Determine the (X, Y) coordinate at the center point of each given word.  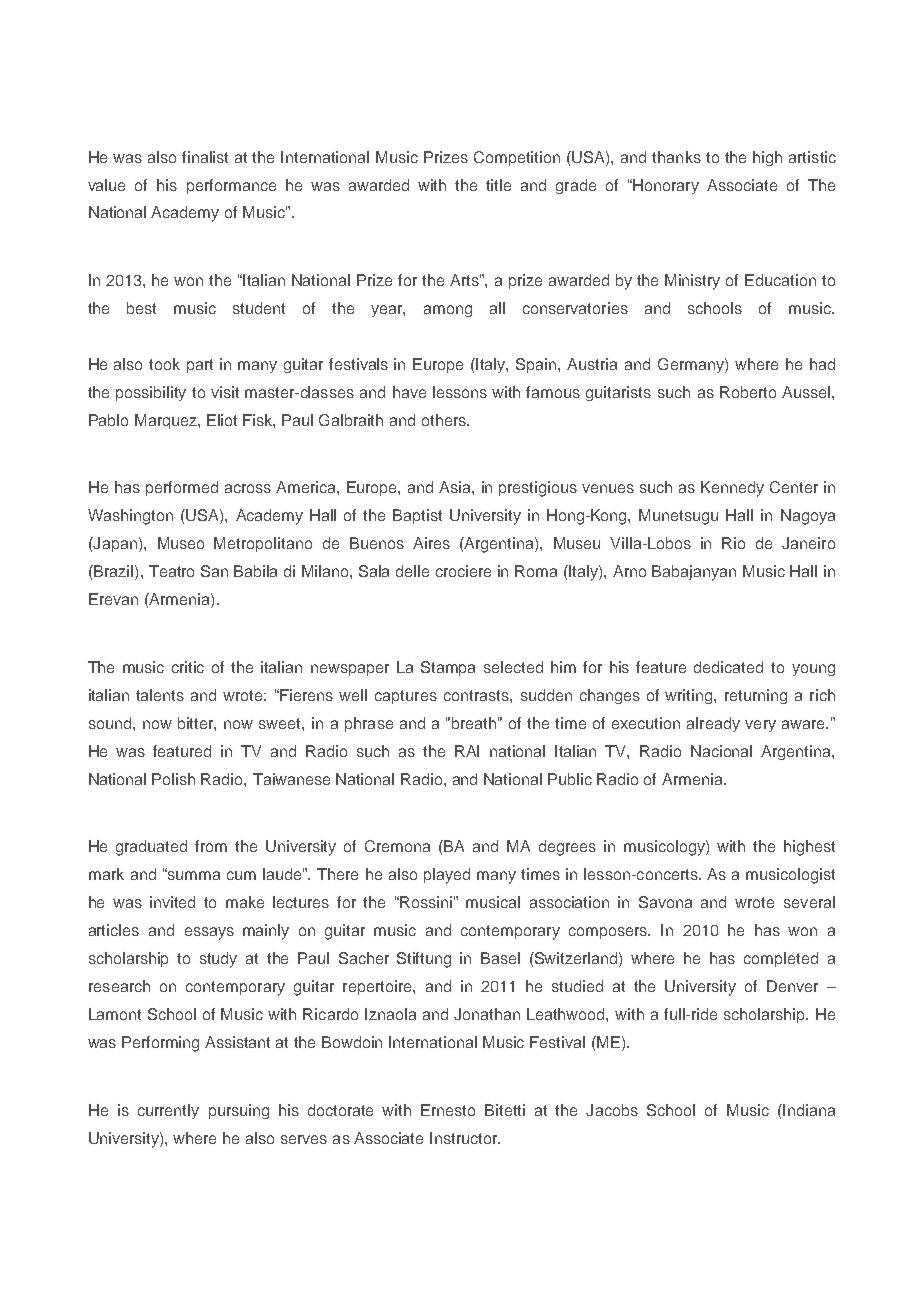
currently (168, 1111)
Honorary (665, 186)
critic (188, 667)
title (498, 185)
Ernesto (448, 1110)
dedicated (728, 667)
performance (231, 186)
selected (513, 667)
